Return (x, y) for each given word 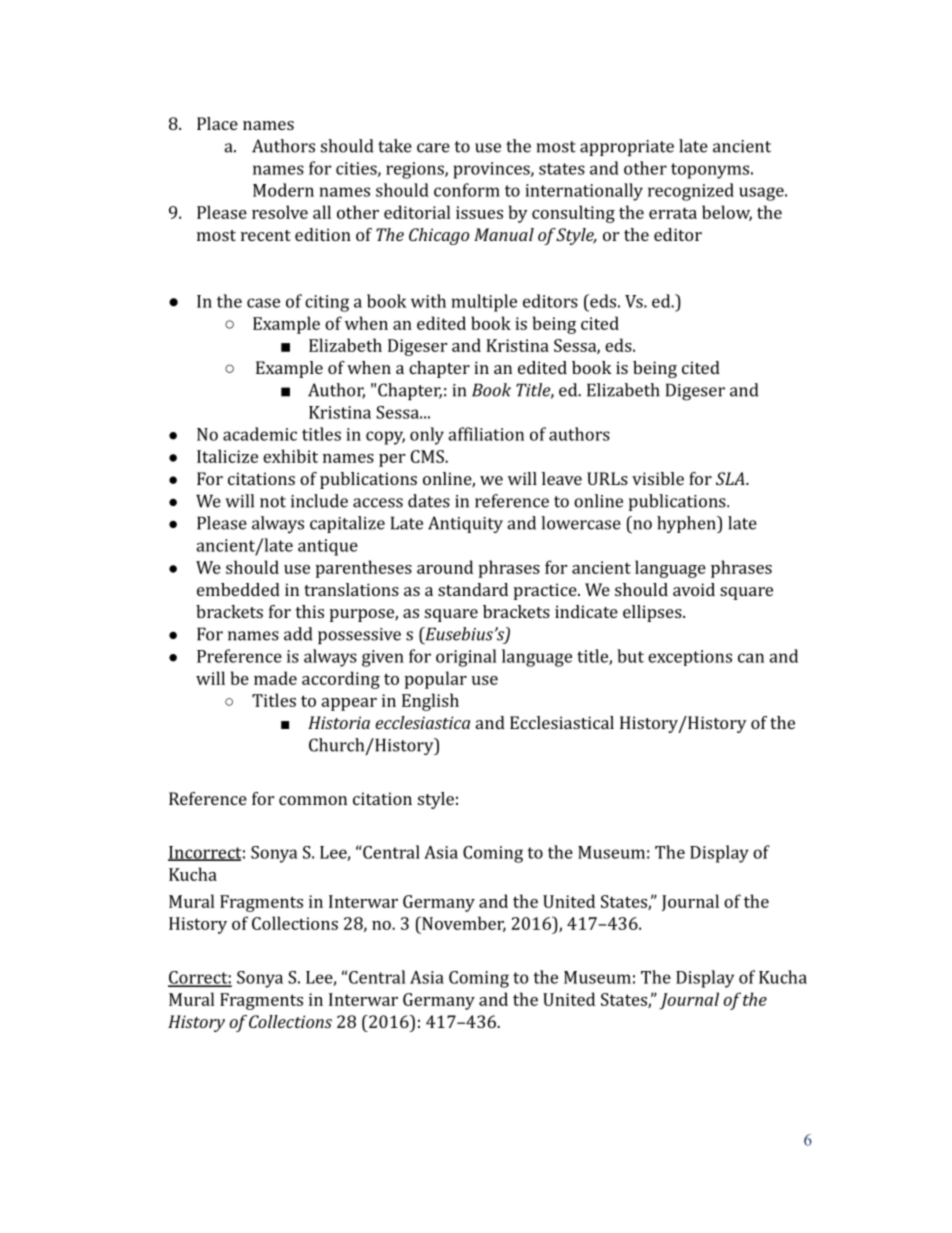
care (433, 148)
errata (673, 213)
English (430, 702)
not (273, 502)
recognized (691, 192)
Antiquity (465, 524)
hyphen (687, 524)
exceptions (690, 658)
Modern (283, 190)
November (463, 924)
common (313, 800)
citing (327, 303)
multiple (484, 303)
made (275, 678)
